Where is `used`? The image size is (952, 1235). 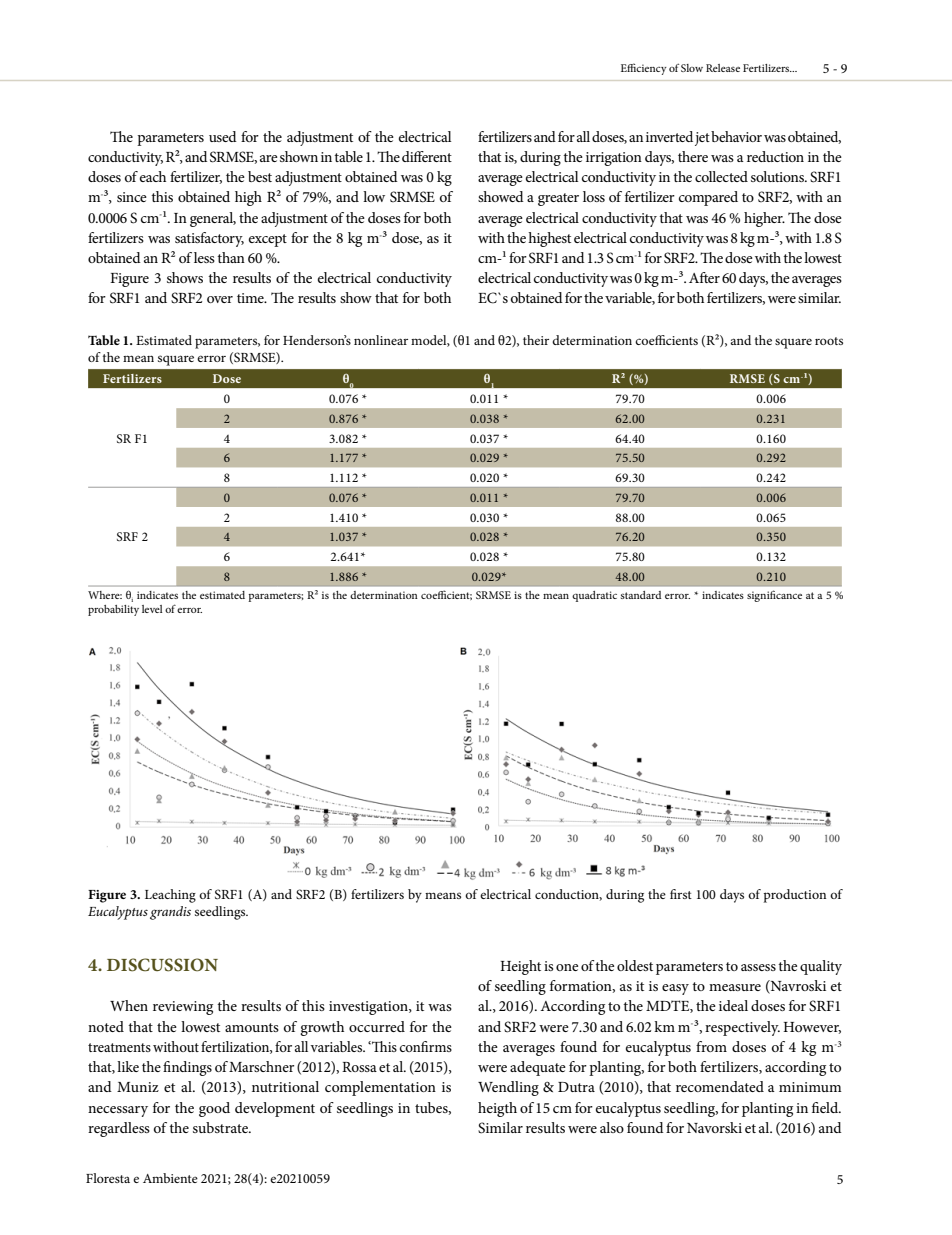
used is located at coordinates (223, 136).
